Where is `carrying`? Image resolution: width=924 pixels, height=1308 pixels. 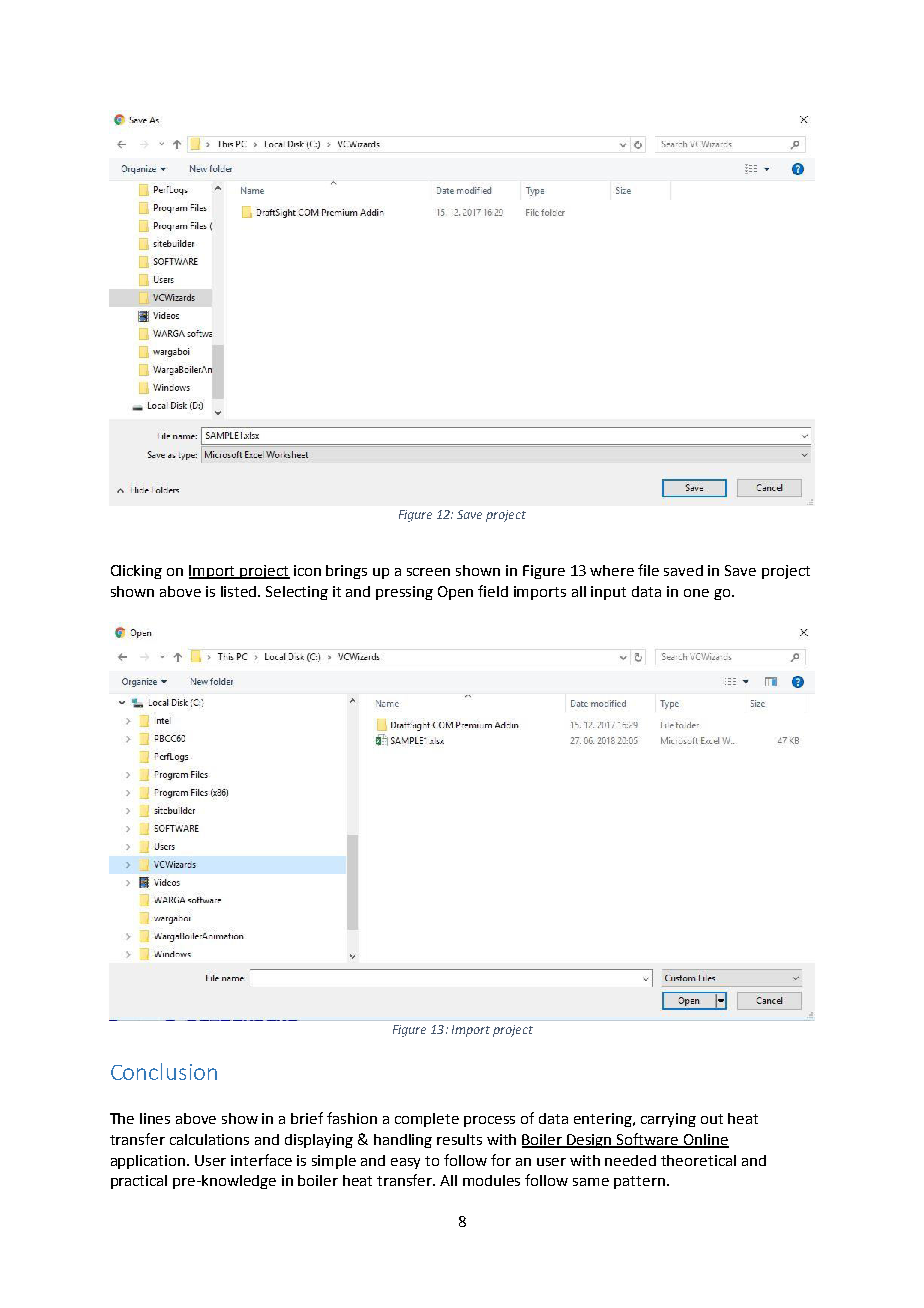
carrying is located at coordinates (668, 1120).
